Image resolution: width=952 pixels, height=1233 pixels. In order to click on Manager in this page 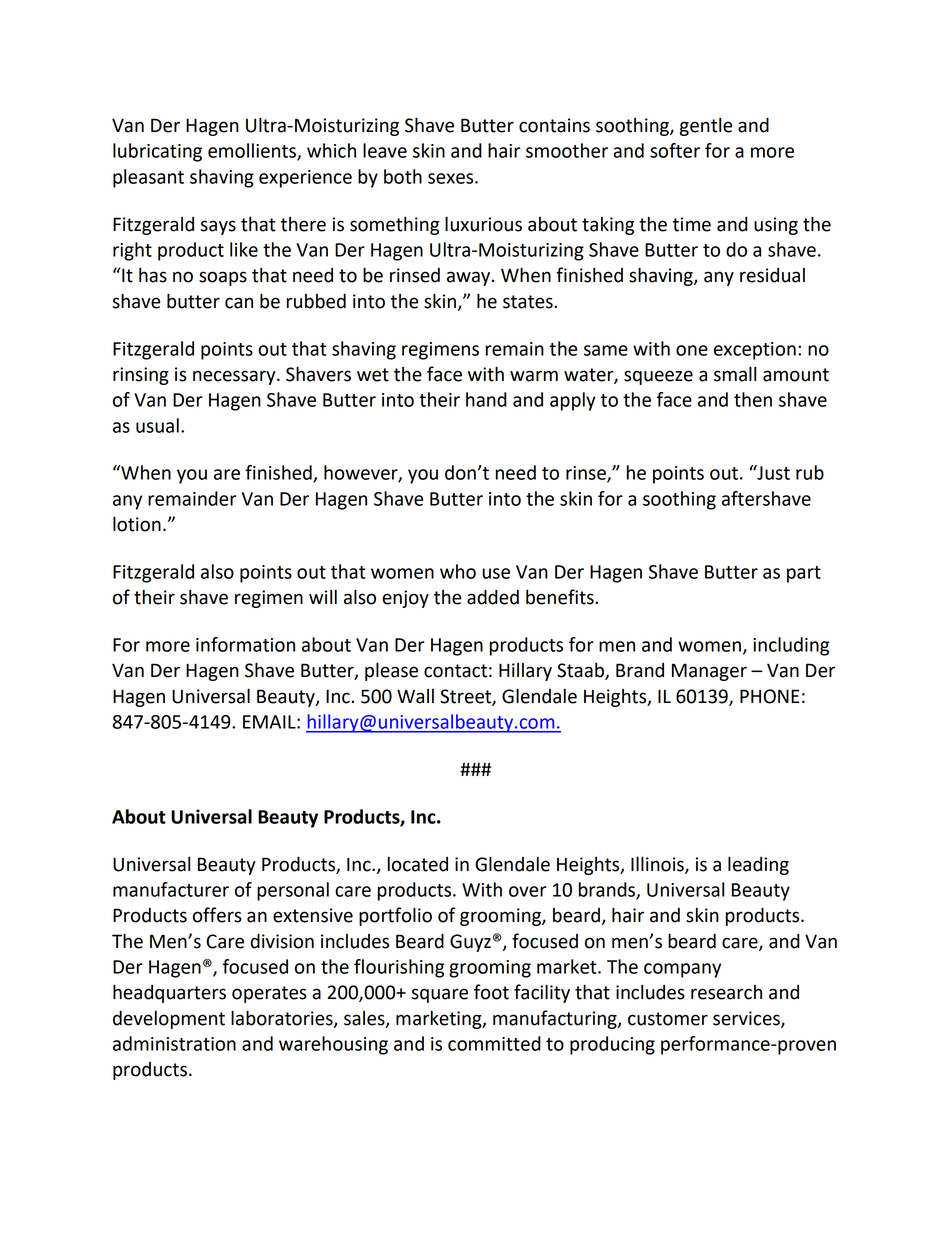, I will do `click(709, 672)`.
